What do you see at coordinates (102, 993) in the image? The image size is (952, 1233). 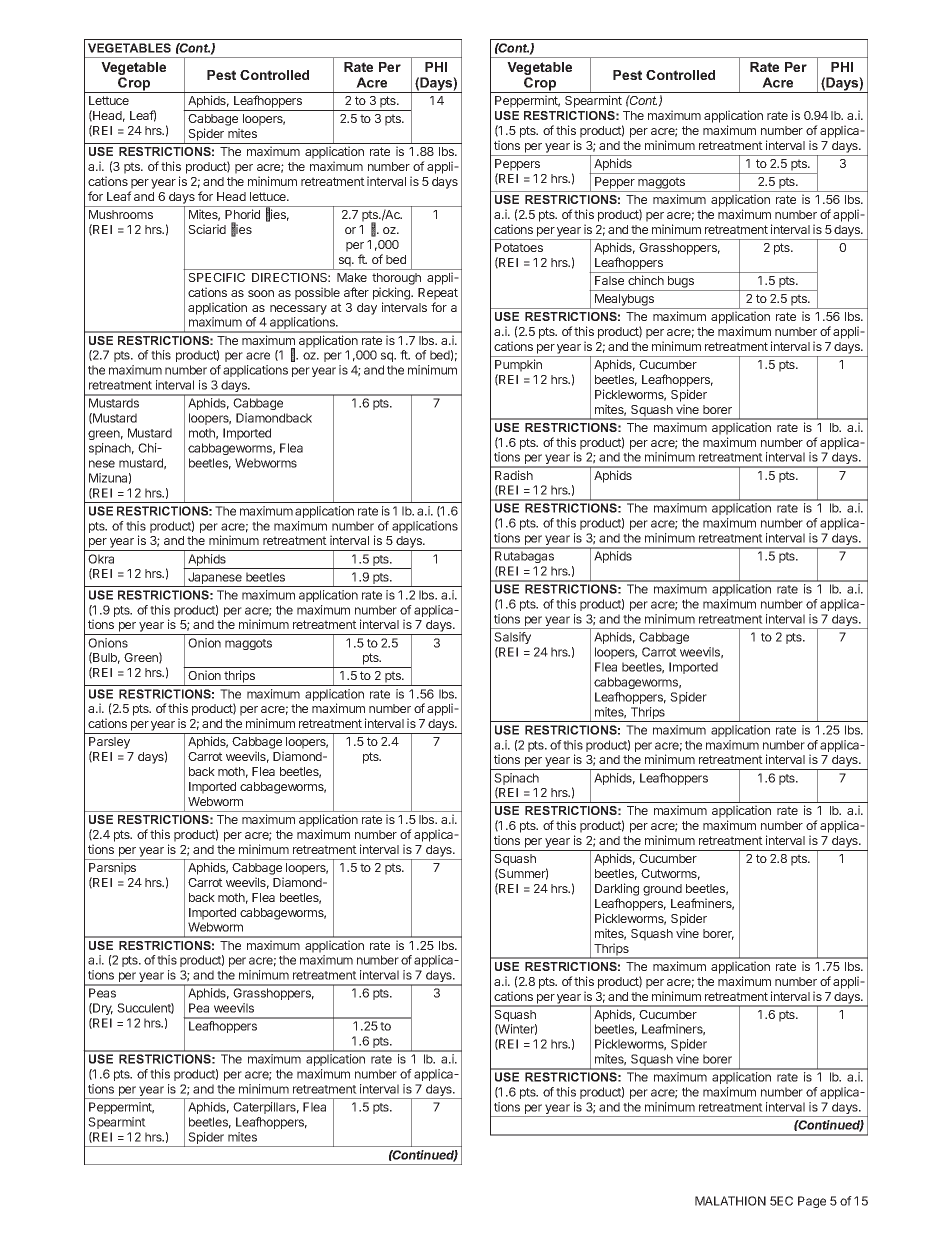 I see `Peas` at bounding box center [102, 993].
